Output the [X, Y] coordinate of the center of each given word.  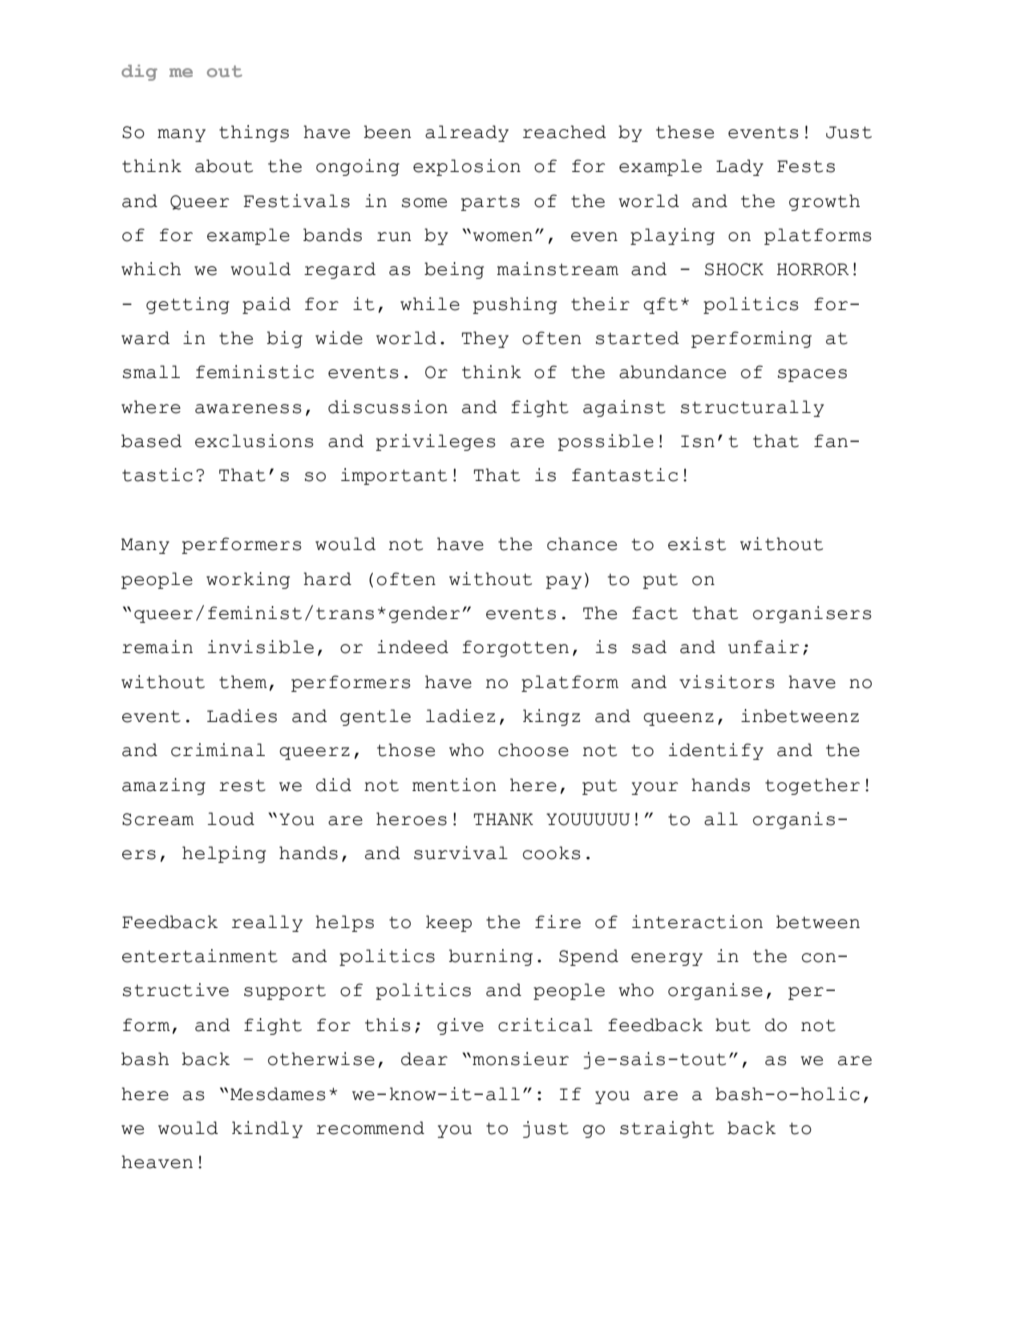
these [685, 132]
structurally [752, 408]
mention [454, 785]
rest [242, 785]
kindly [267, 1129]
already [467, 133]
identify [716, 751]
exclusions [254, 441]
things [254, 133]
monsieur [521, 1059]
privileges [435, 442]
